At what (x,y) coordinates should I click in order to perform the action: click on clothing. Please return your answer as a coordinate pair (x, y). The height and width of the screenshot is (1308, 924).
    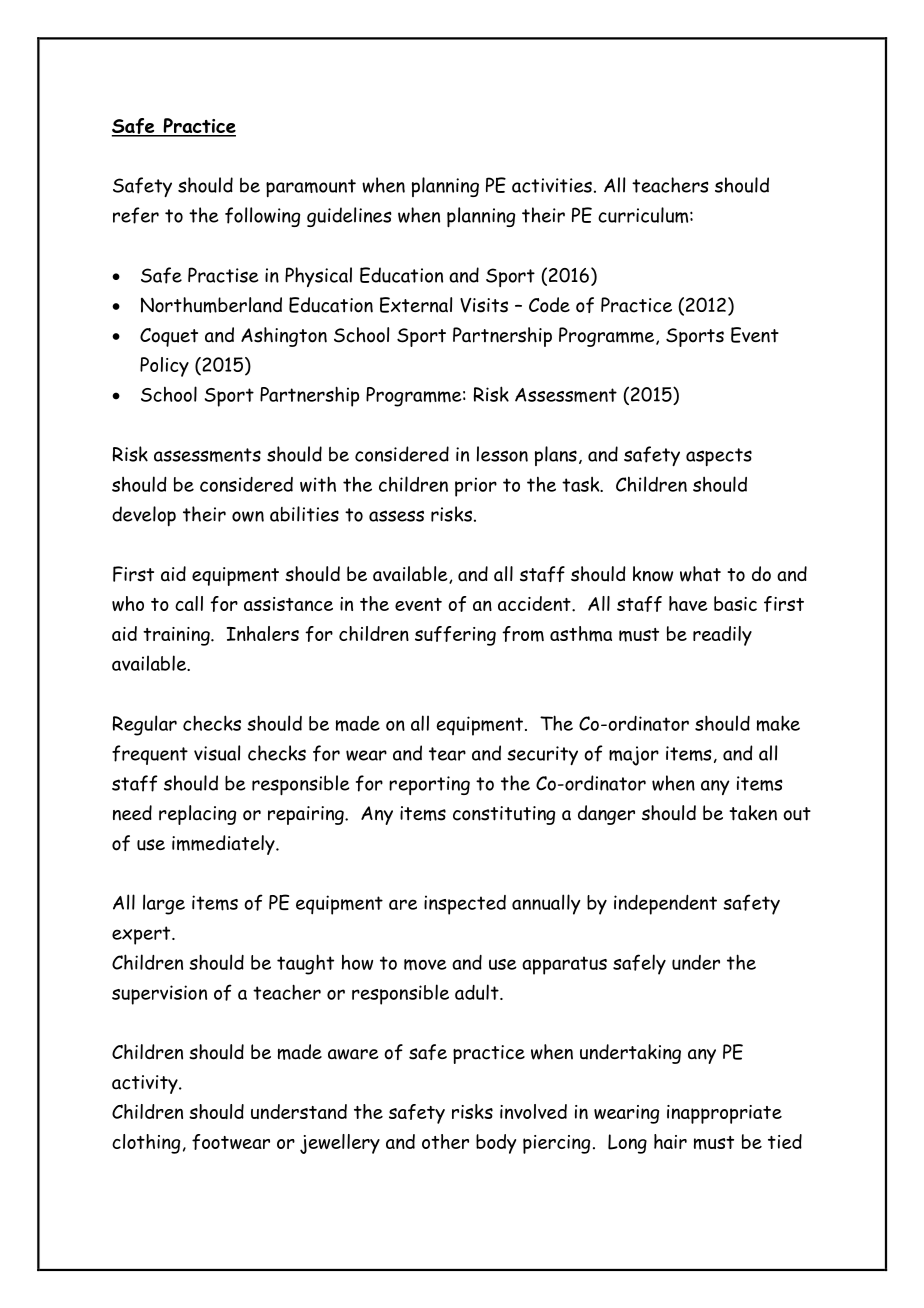
    Looking at the image, I should click on (146, 1144).
